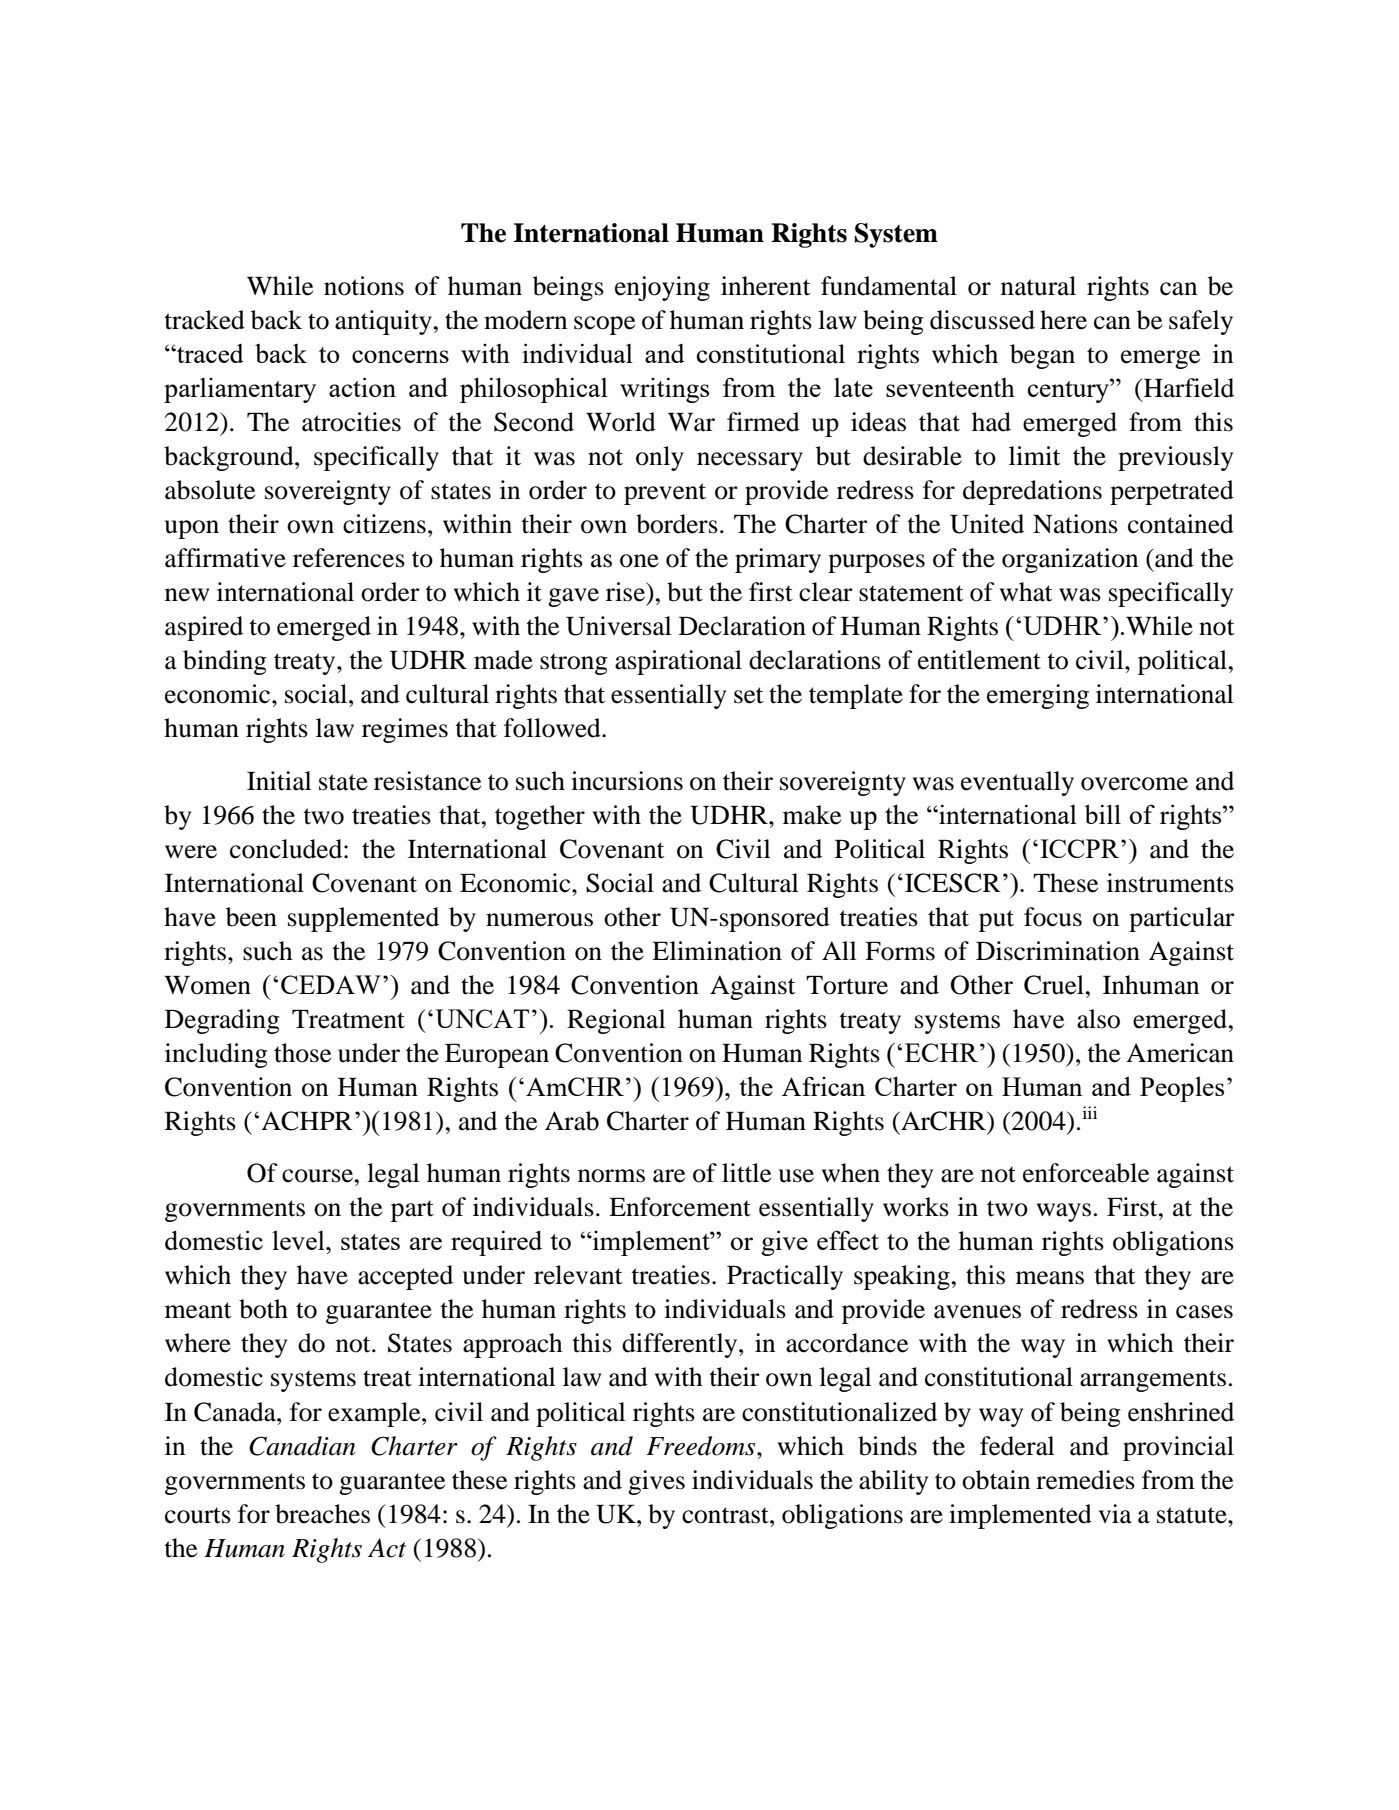 The image size is (1399, 1810). I want to click on Freedoms, so click(702, 1446).
